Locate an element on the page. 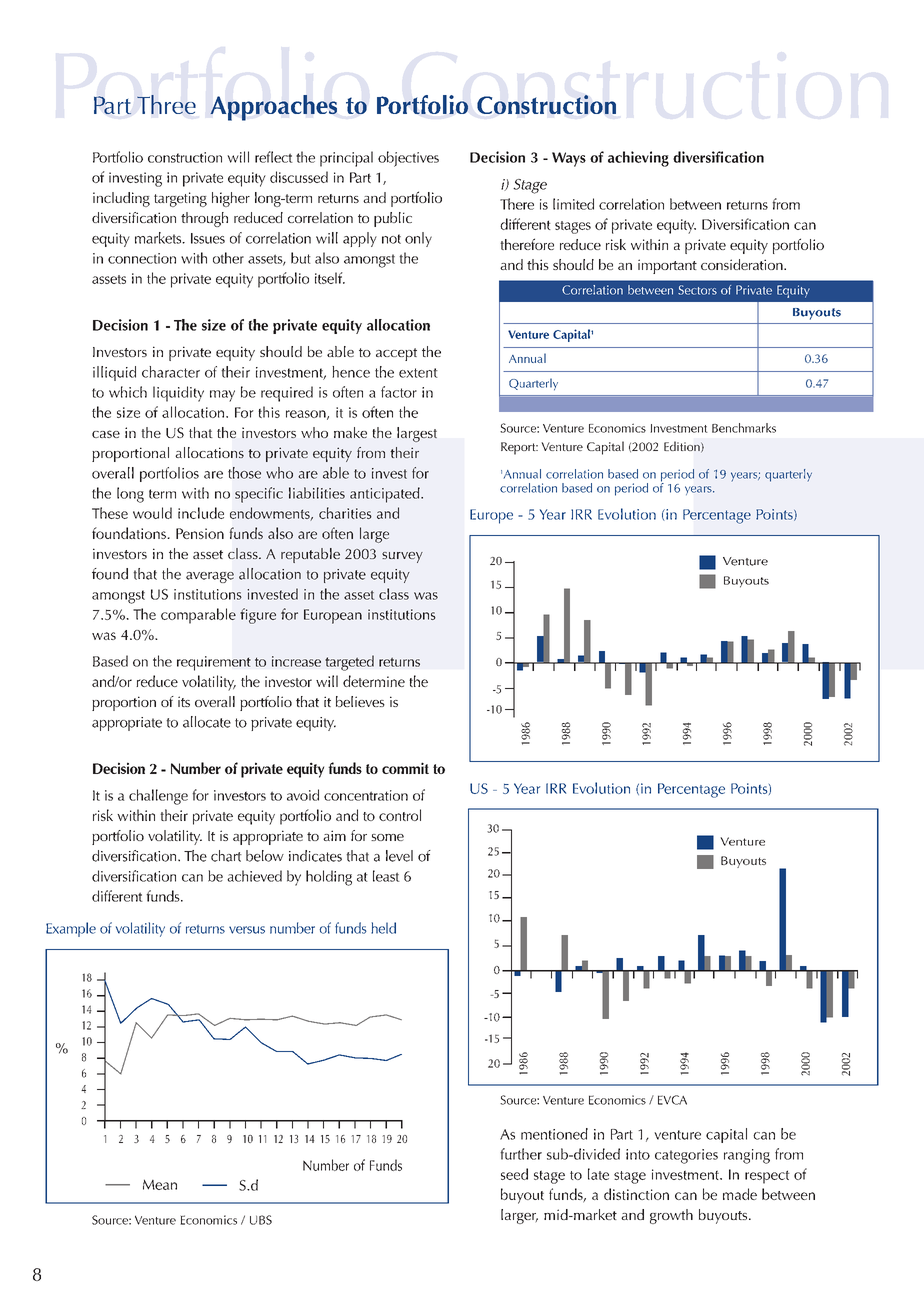  commit is located at coordinates (405, 768).
